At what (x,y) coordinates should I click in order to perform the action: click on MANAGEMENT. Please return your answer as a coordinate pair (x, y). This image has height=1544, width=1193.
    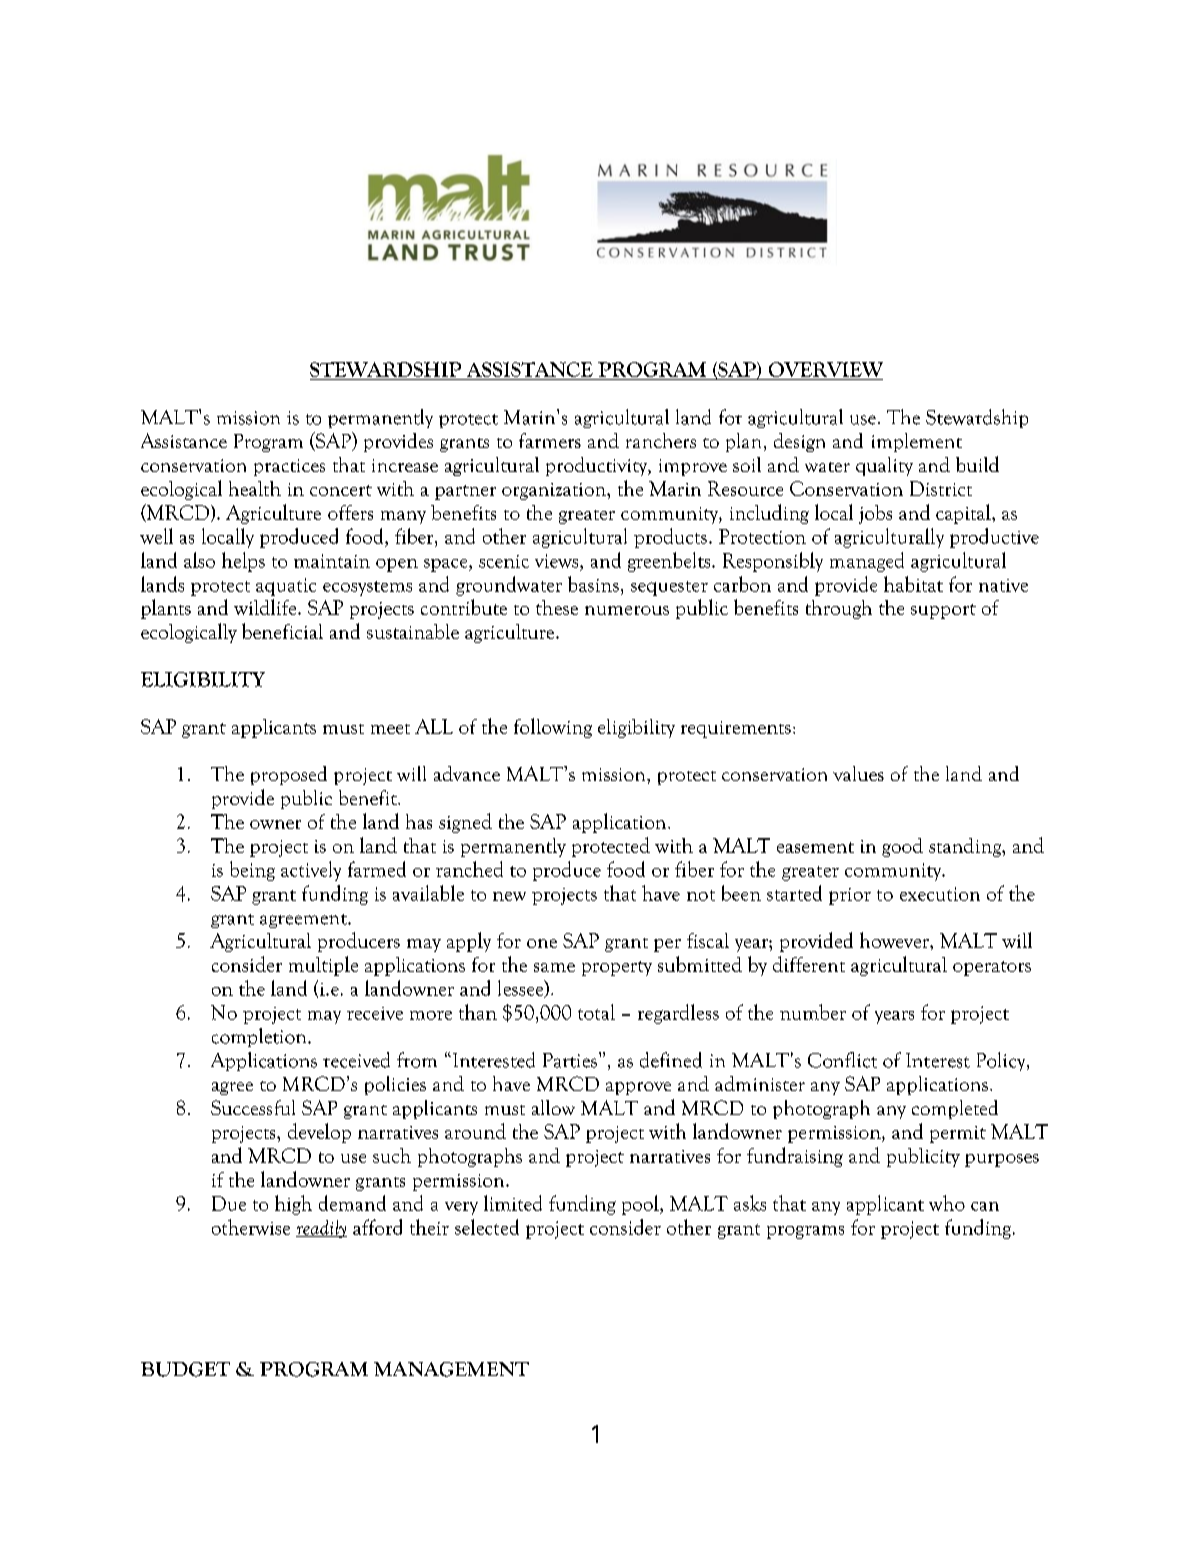
    Looking at the image, I should click on (451, 1369).
